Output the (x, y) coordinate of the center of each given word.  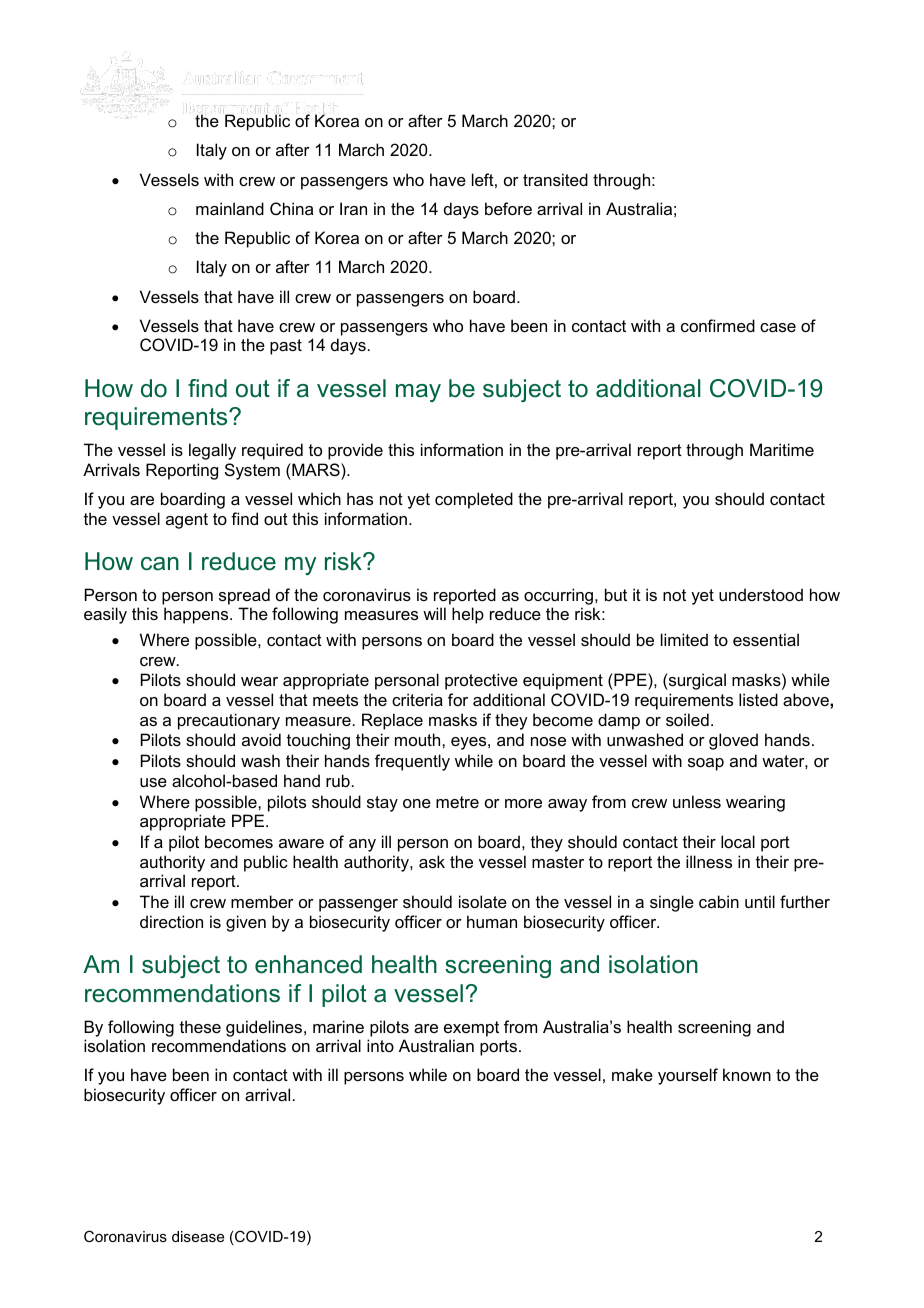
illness (709, 861)
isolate (483, 901)
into (380, 1045)
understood (761, 594)
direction (171, 921)
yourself (688, 1076)
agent (187, 521)
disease (198, 1236)
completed (474, 500)
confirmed (718, 325)
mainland (230, 208)
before (508, 208)
